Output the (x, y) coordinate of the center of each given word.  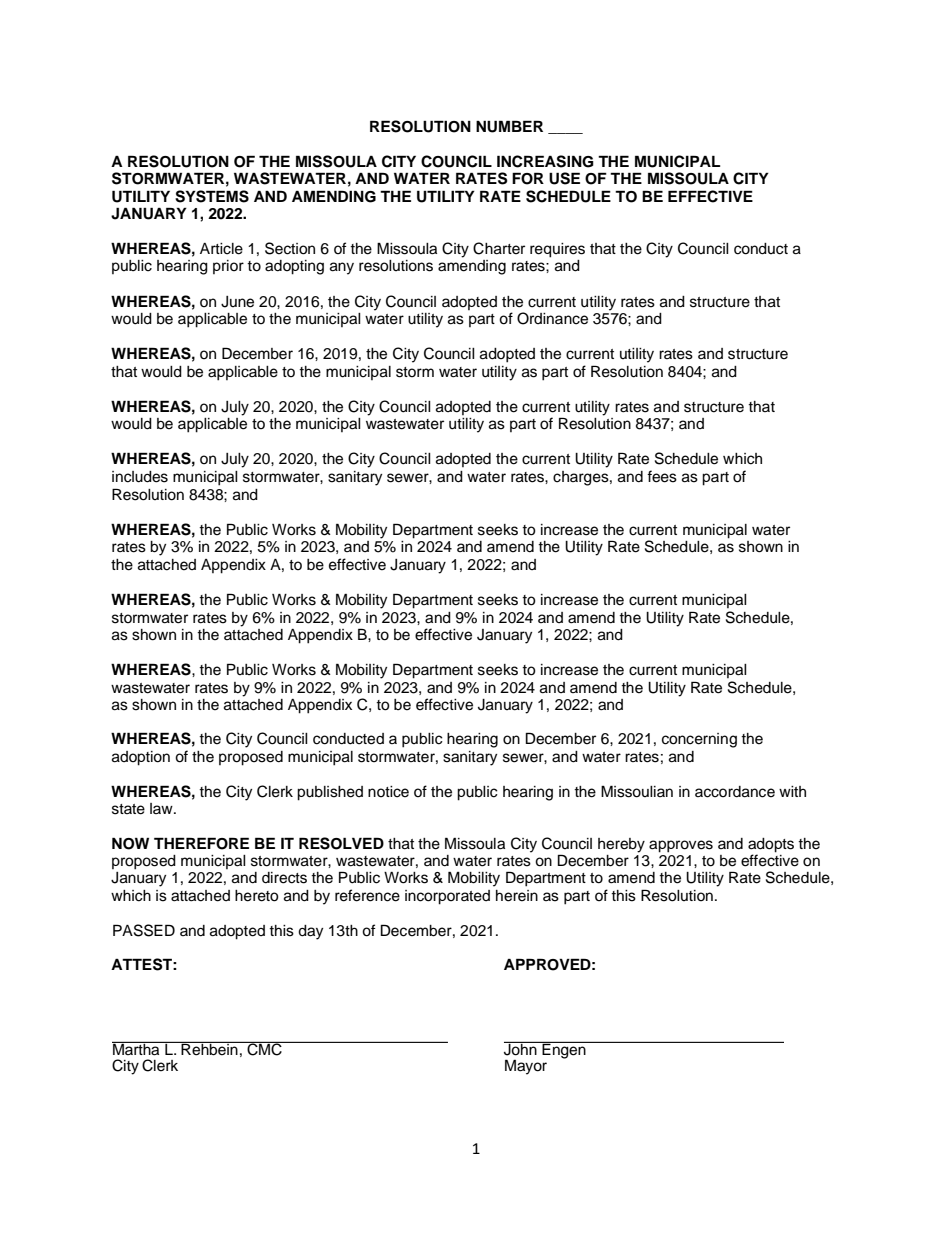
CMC (264, 1048)
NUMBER (509, 126)
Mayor (526, 1067)
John (521, 1048)
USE (564, 178)
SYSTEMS (212, 196)
